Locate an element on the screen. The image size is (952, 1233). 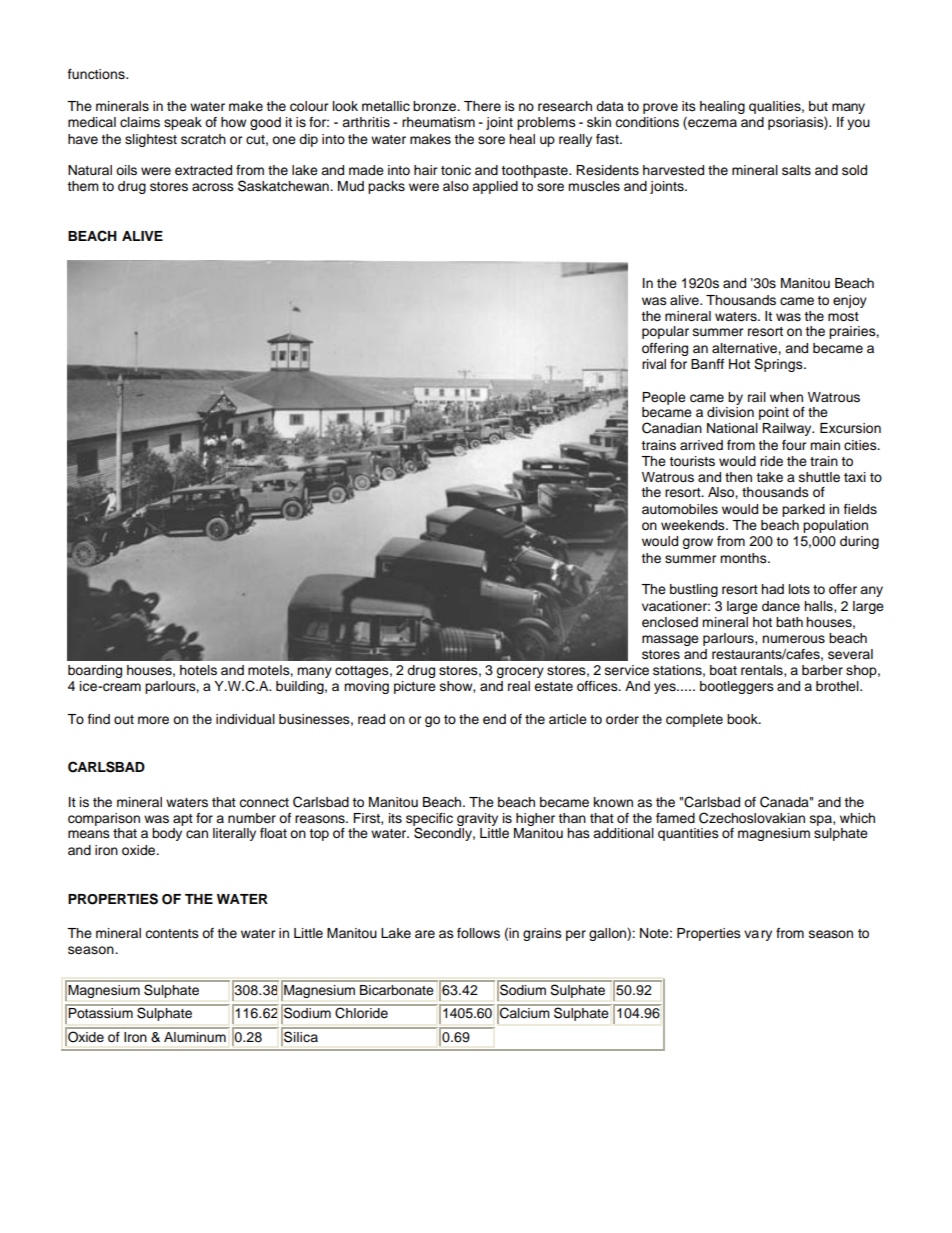
speak is located at coordinates (183, 123).
